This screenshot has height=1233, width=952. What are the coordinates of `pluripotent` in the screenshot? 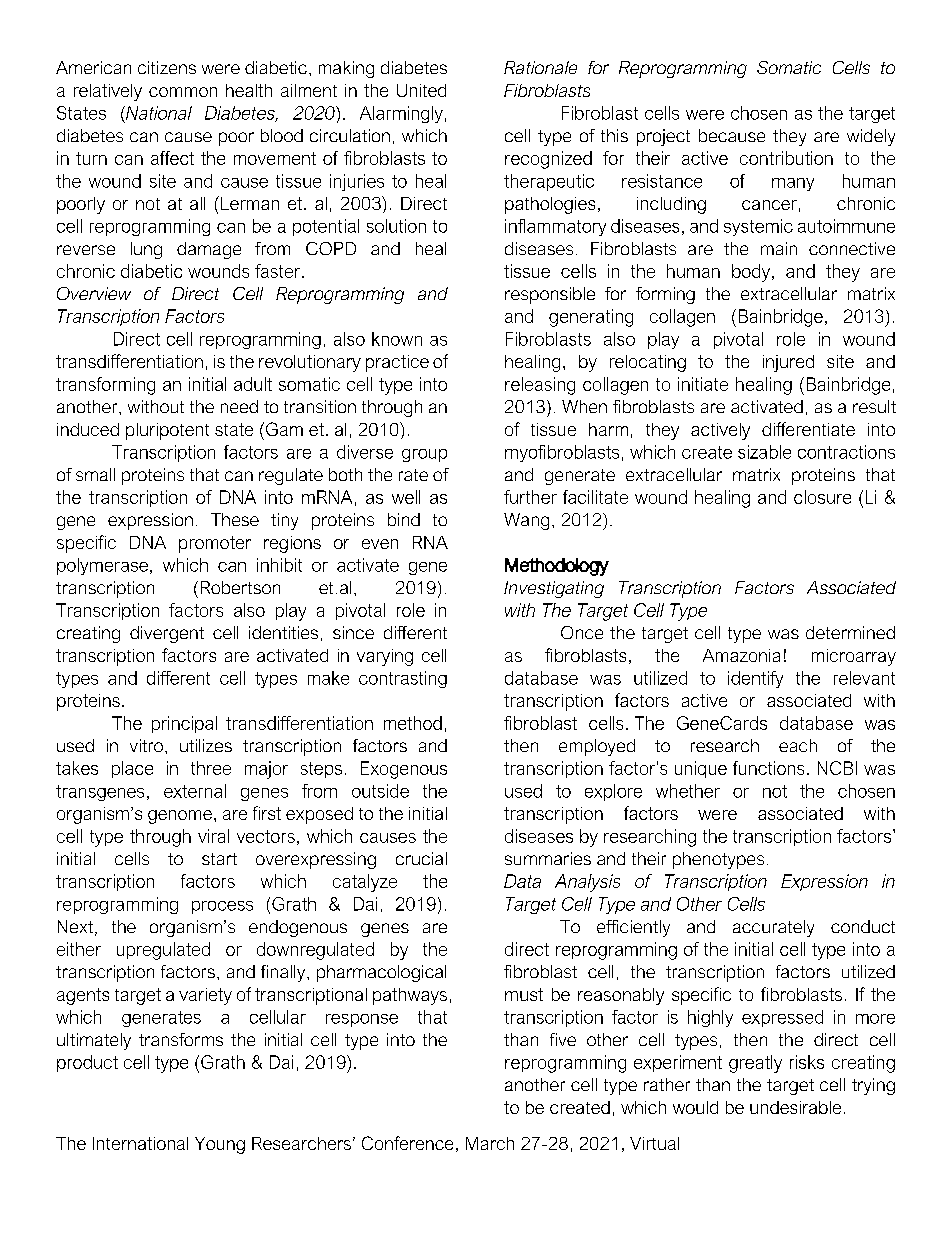 It's located at (167, 431).
